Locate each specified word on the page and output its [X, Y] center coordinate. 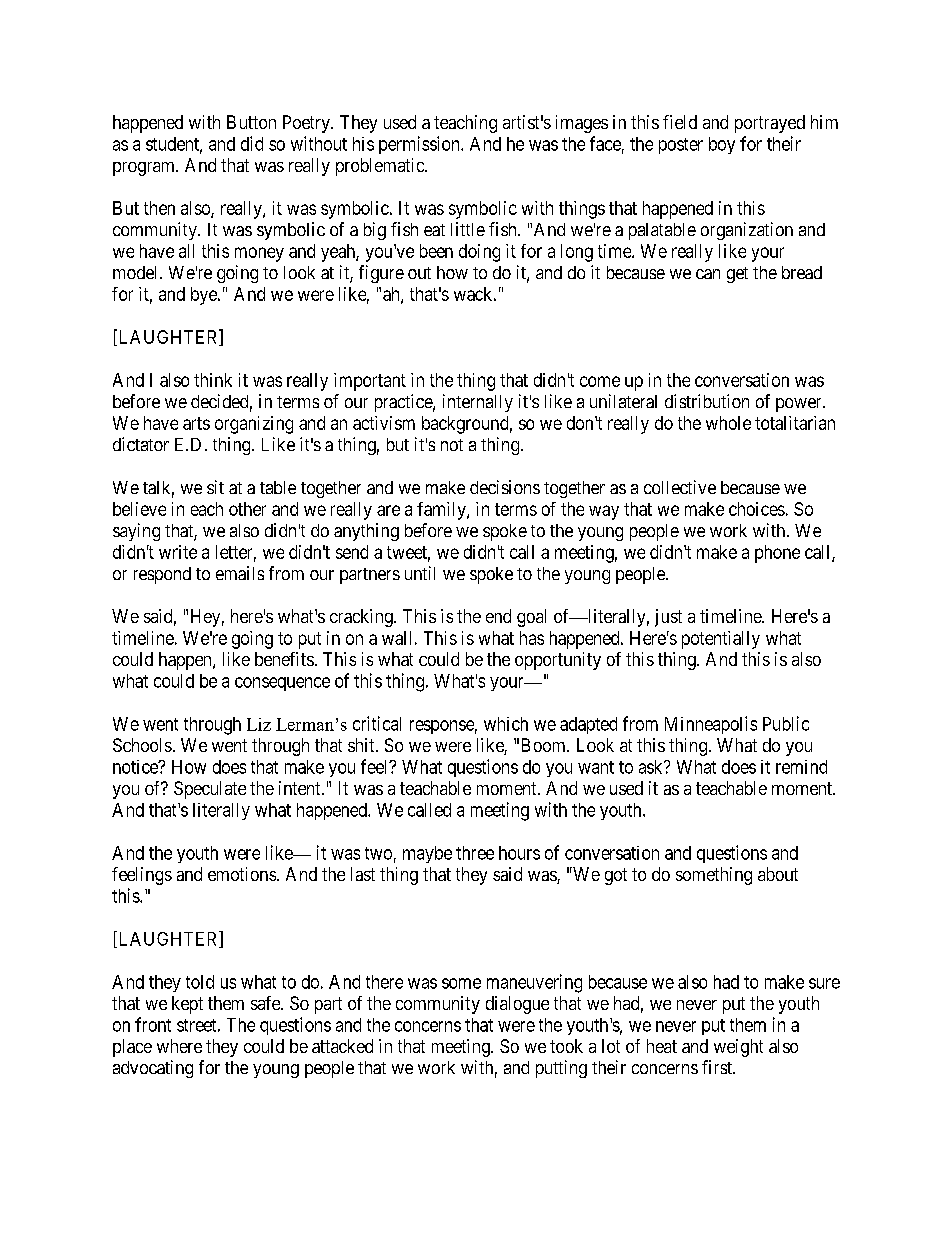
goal [531, 618]
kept [187, 1005]
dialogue [517, 1005]
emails [240, 573]
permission [420, 145]
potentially [721, 640]
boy [722, 145]
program [145, 169]
